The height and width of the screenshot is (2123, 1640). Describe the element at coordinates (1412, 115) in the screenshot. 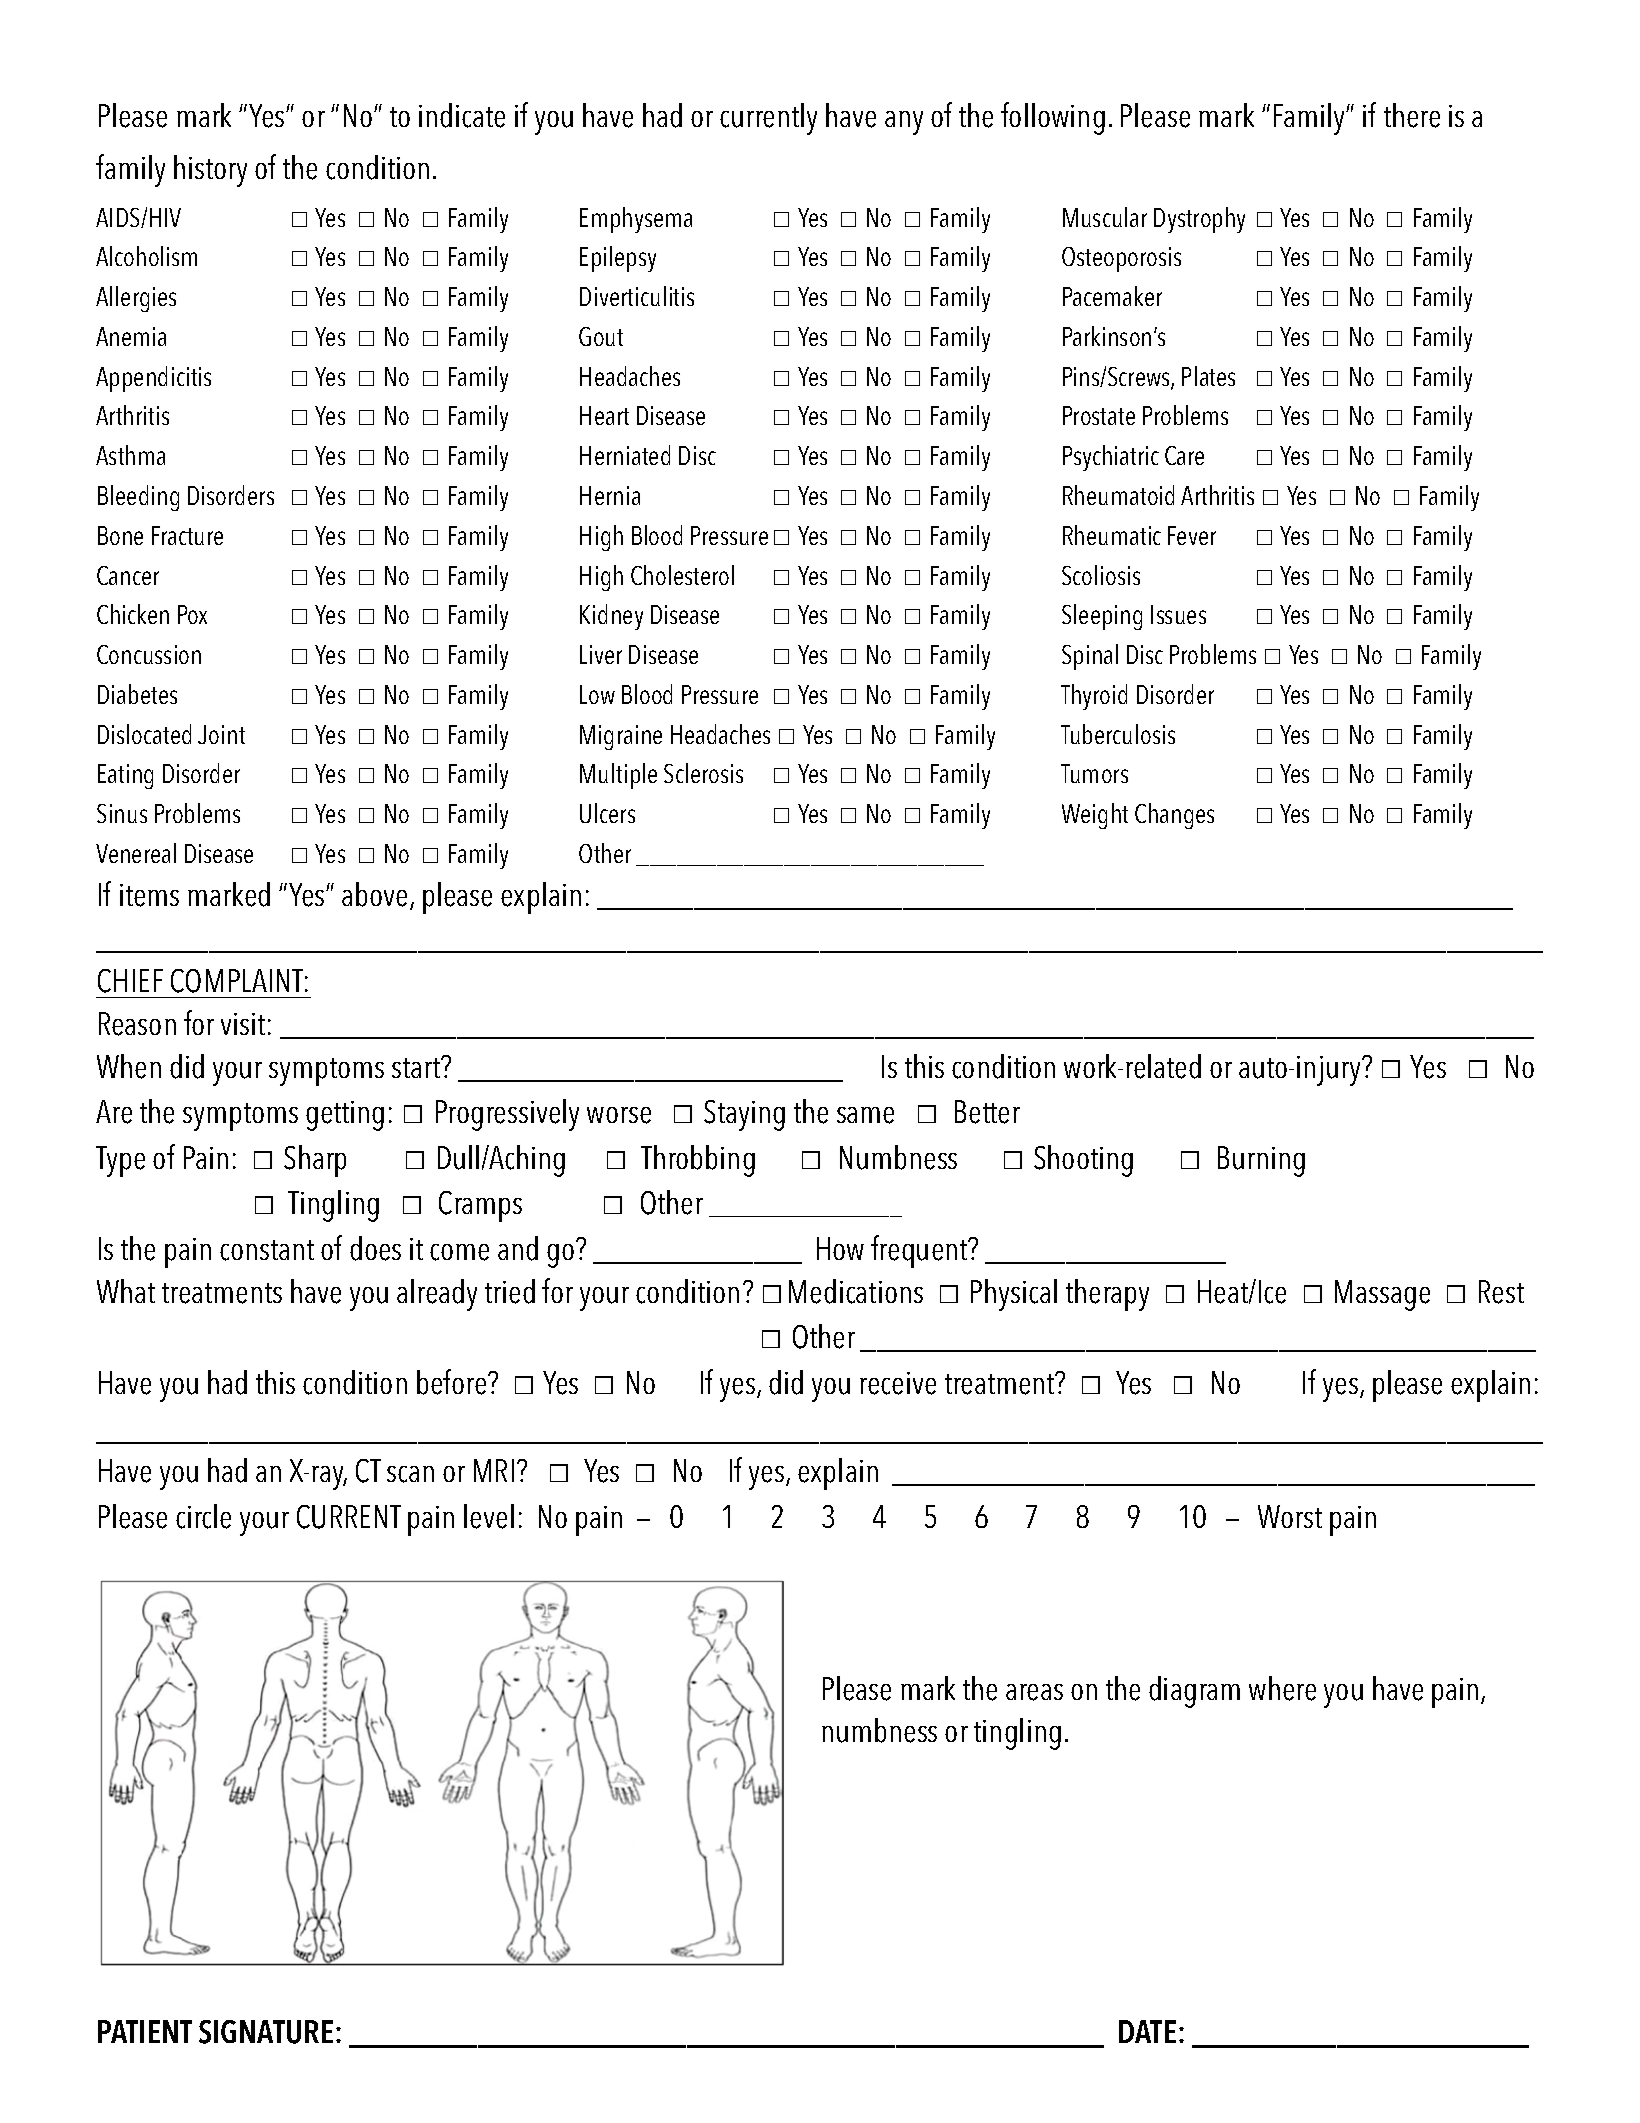

I see `there` at that location.
